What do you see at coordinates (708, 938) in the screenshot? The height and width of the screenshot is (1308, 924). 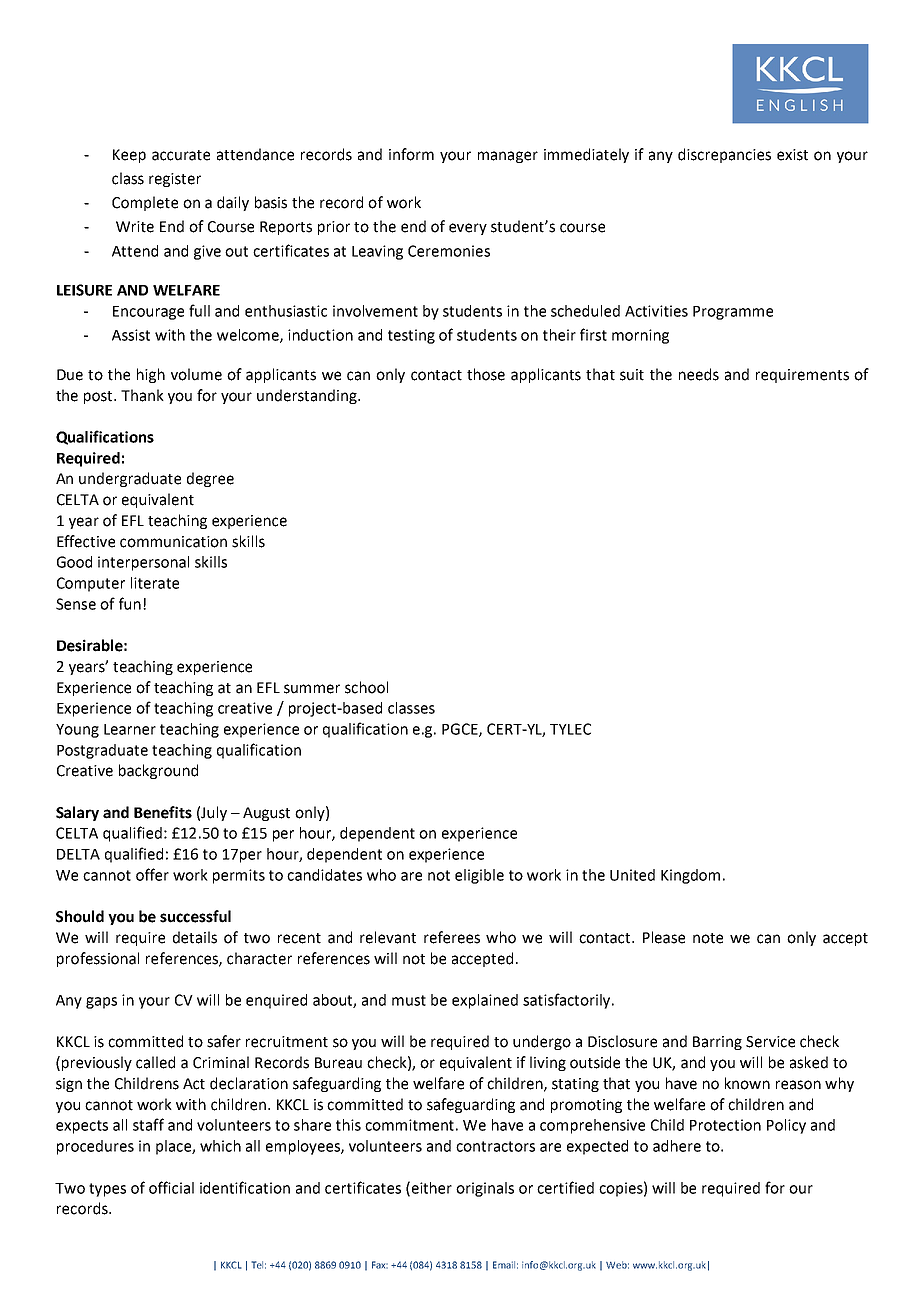 I see `note` at bounding box center [708, 938].
